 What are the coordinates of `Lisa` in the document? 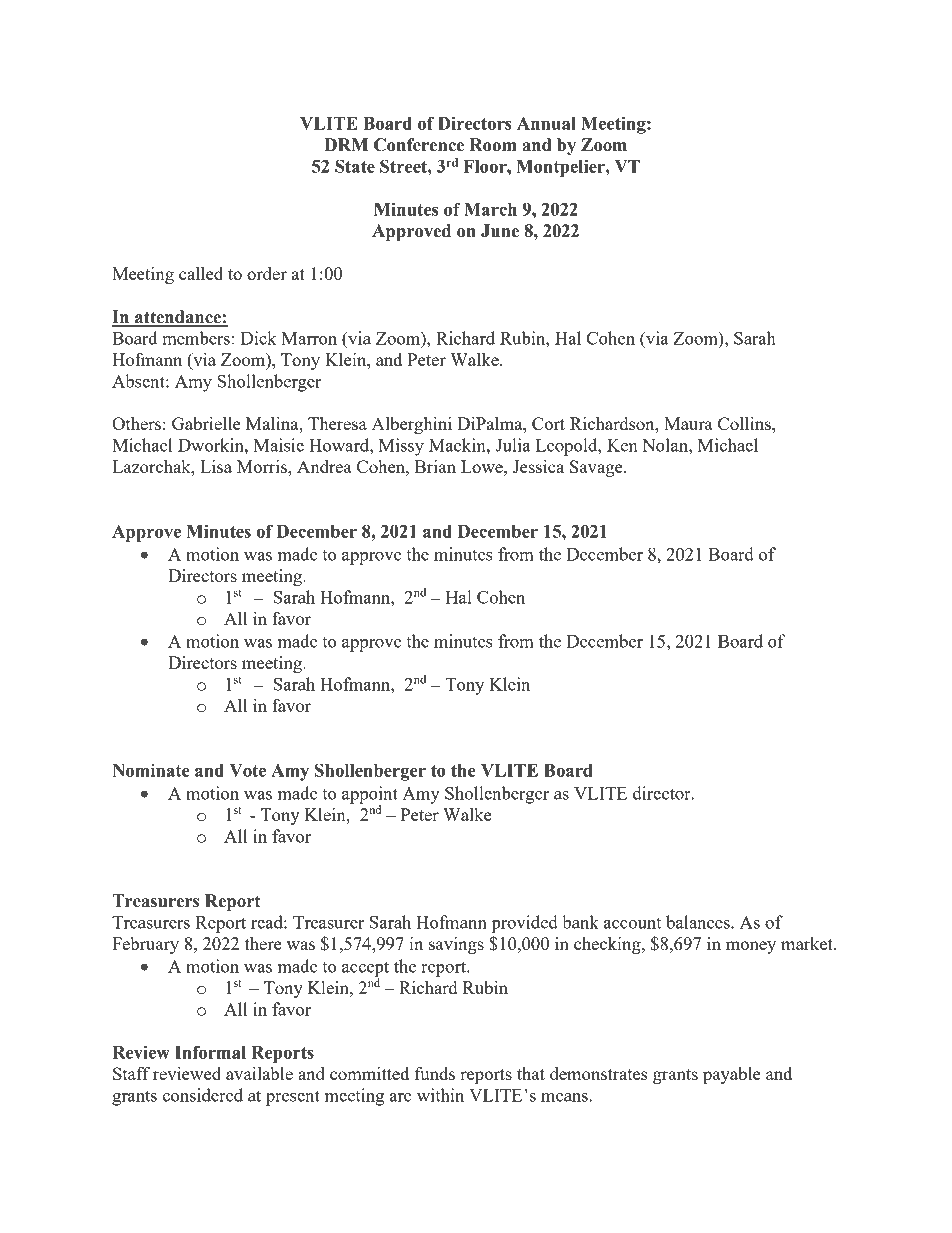 It's located at (216, 466).
